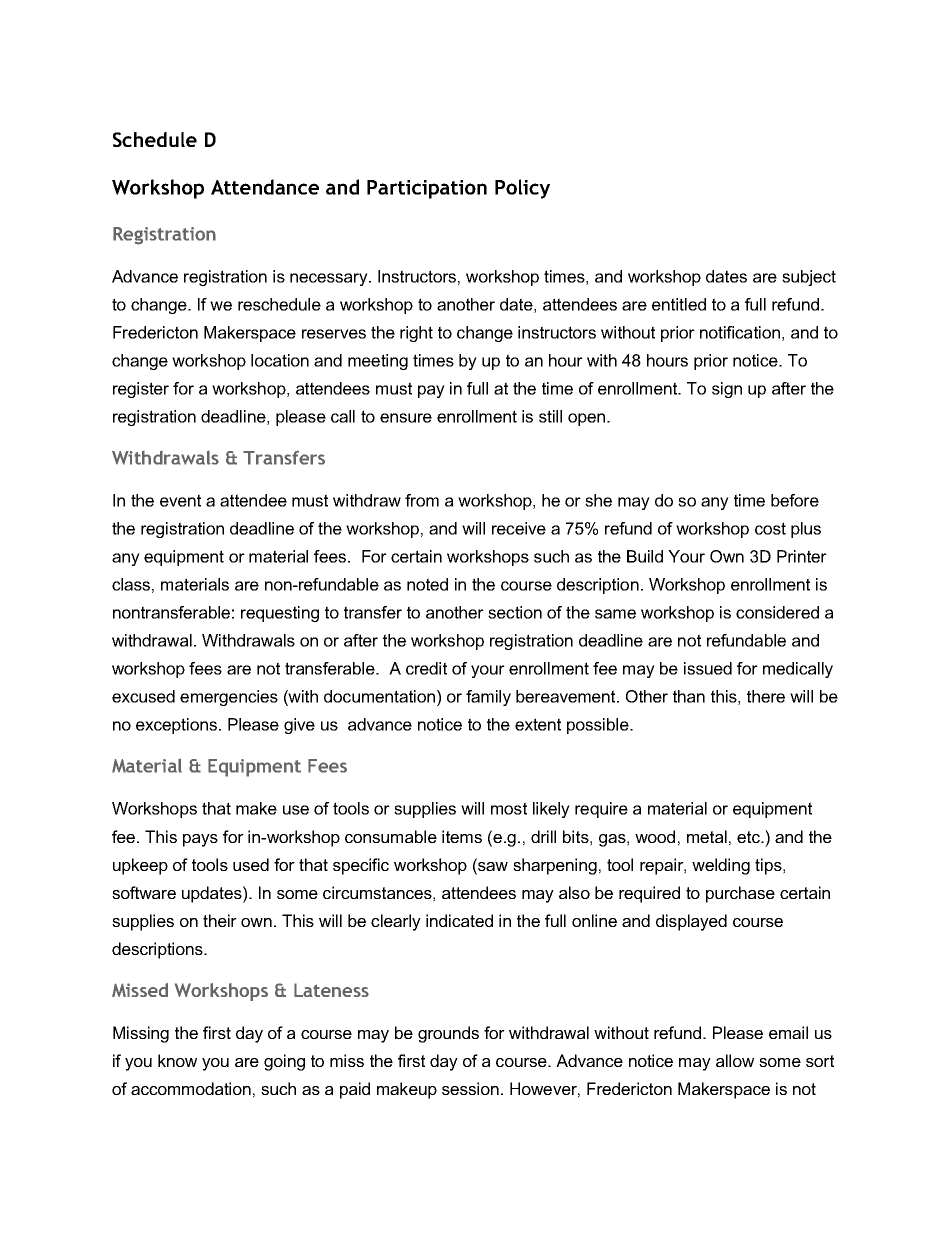  What do you see at coordinates (708, 668) in the screenshot?
I see `issued` at bounding box center [708, 668].
